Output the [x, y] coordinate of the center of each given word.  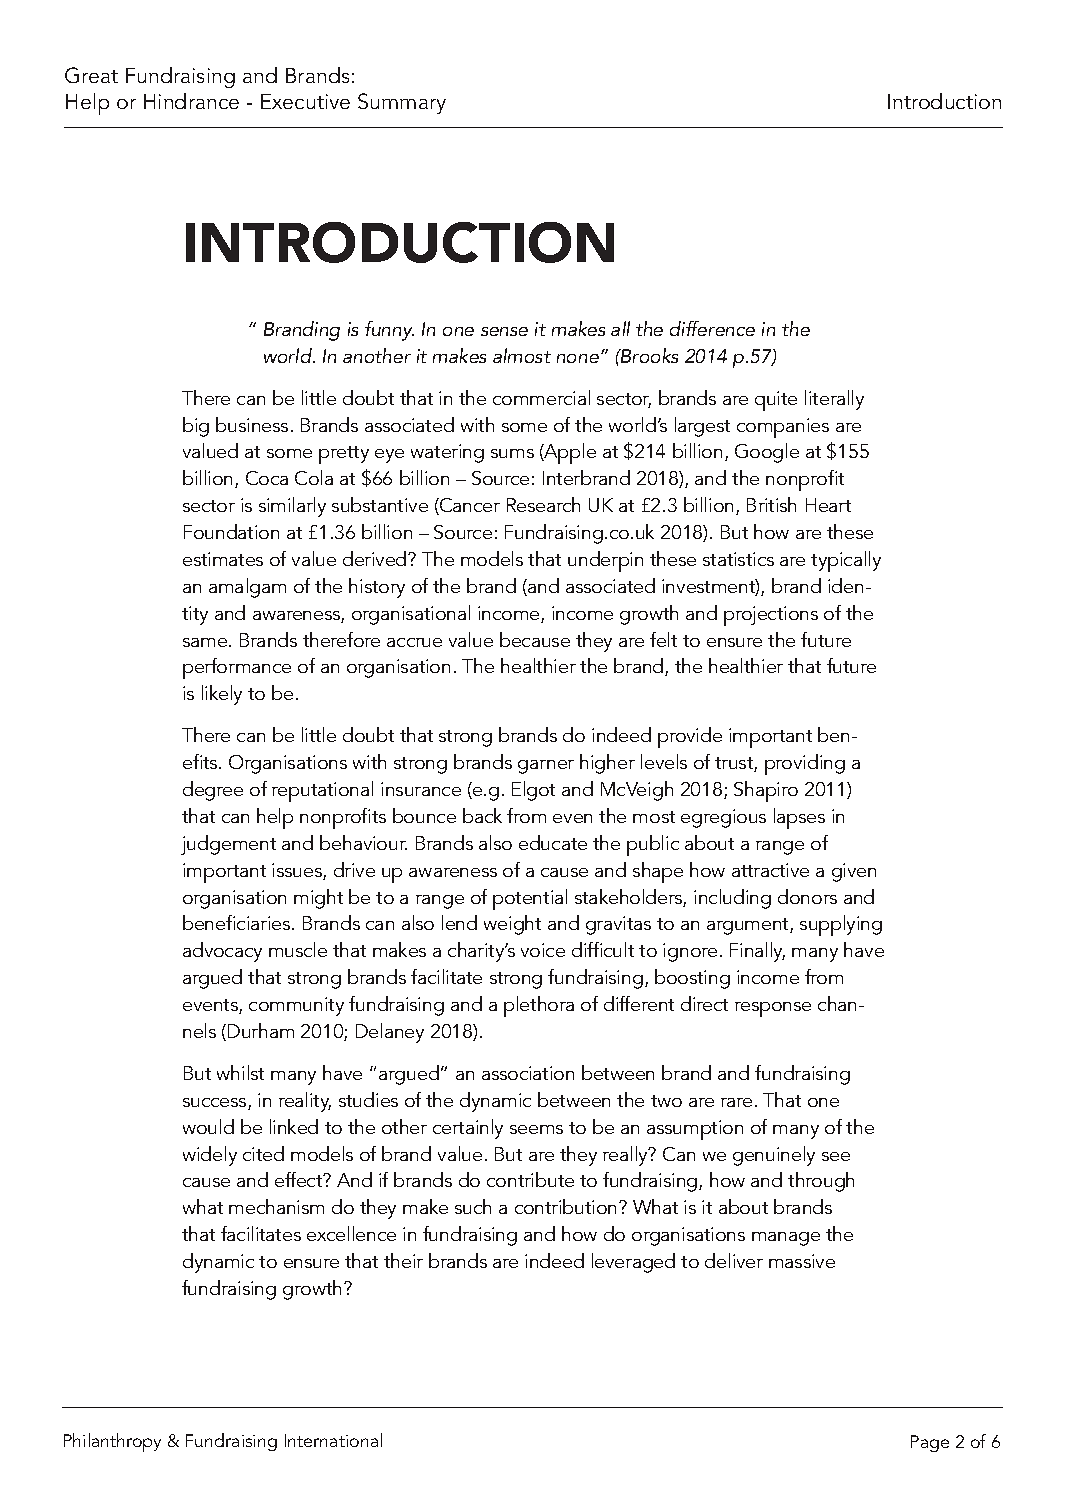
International [333, 1440]
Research [543, 504]
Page [930, 1443]
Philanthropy [112, 1442]
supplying [841, 925]
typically [846, 561]
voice [543, 950]
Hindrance [191, 101]
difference [712, 328]
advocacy [222, 952]
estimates [223, 559]
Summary [402, 103]
